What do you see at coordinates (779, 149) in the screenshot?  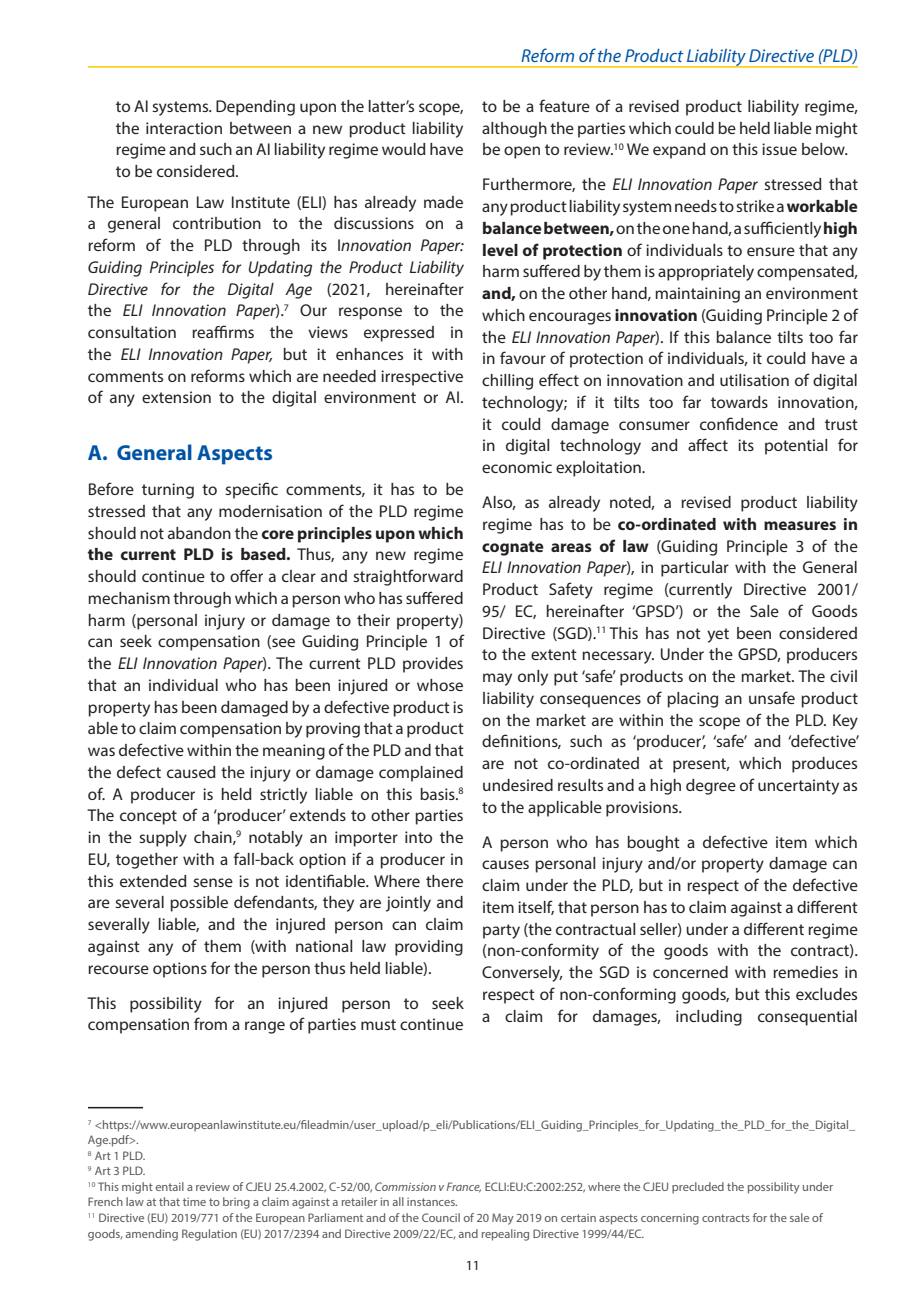 I see `issue` at bounding box center [779, 149].
